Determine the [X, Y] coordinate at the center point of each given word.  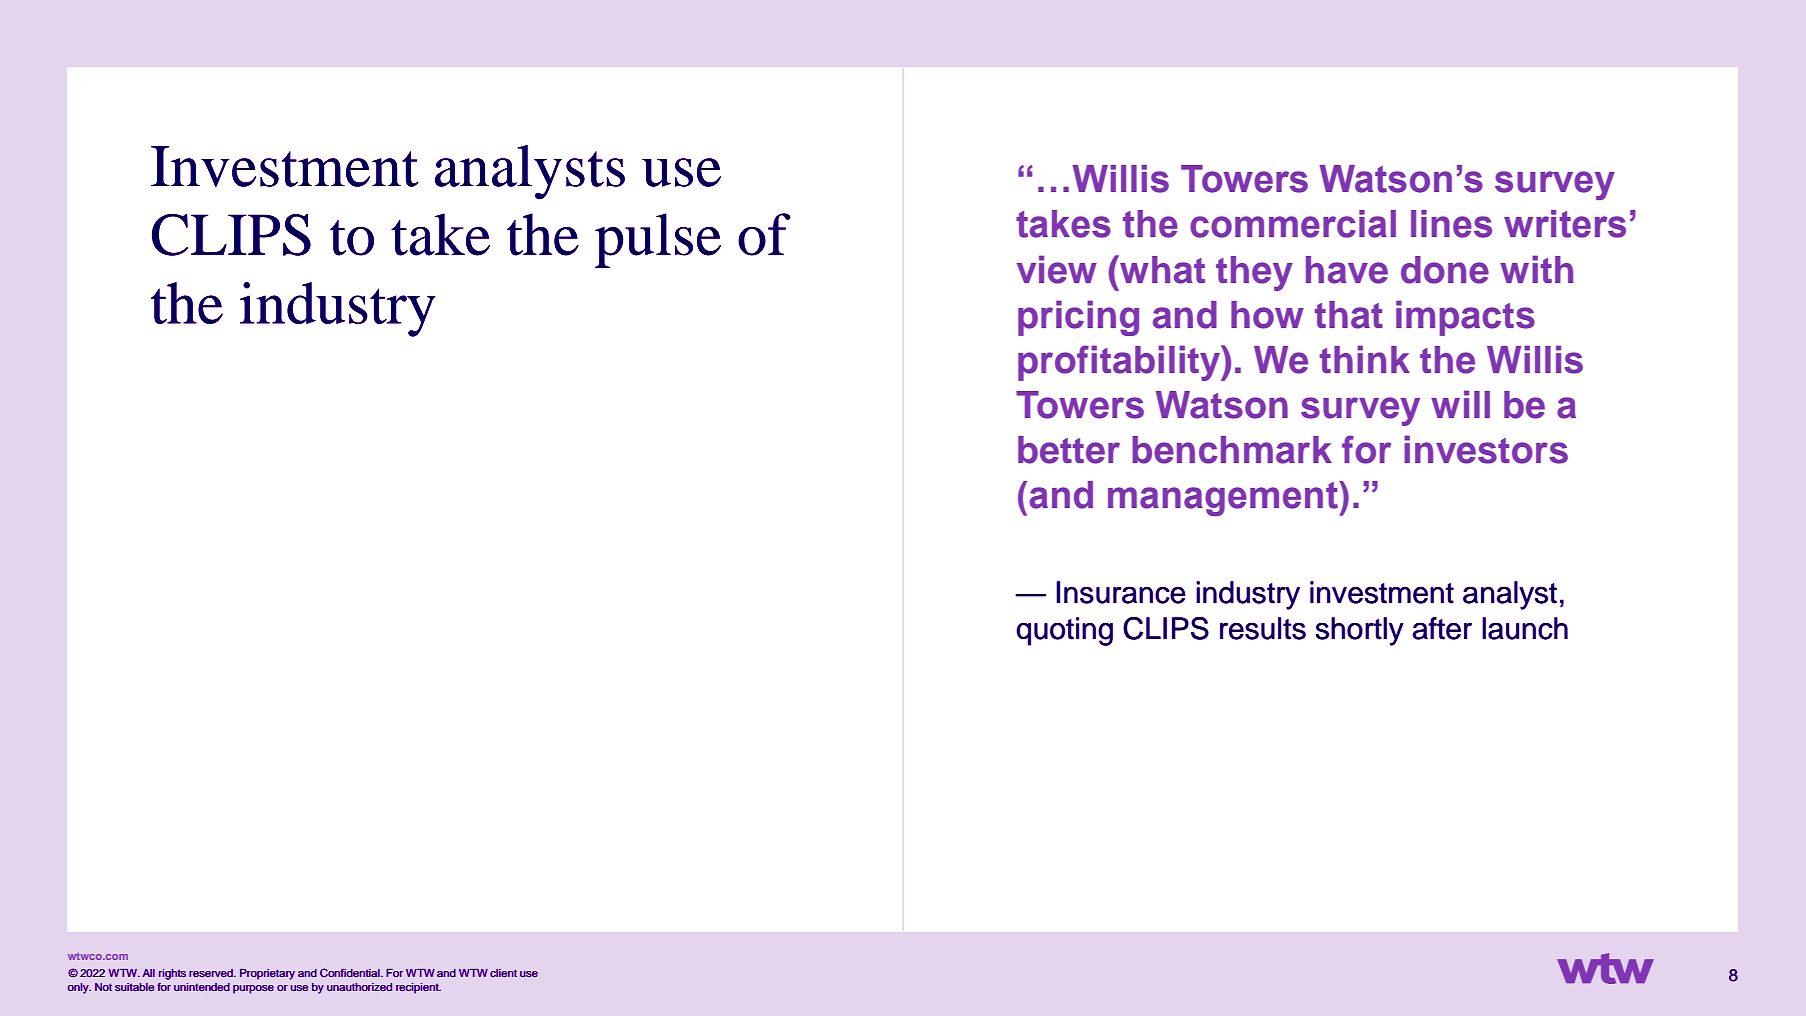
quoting [1065, 631]
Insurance [1121, 592]
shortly [1360, 631]
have [1347, 270]
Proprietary [267, 974]
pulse [658, 240]
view [1056, 269]
